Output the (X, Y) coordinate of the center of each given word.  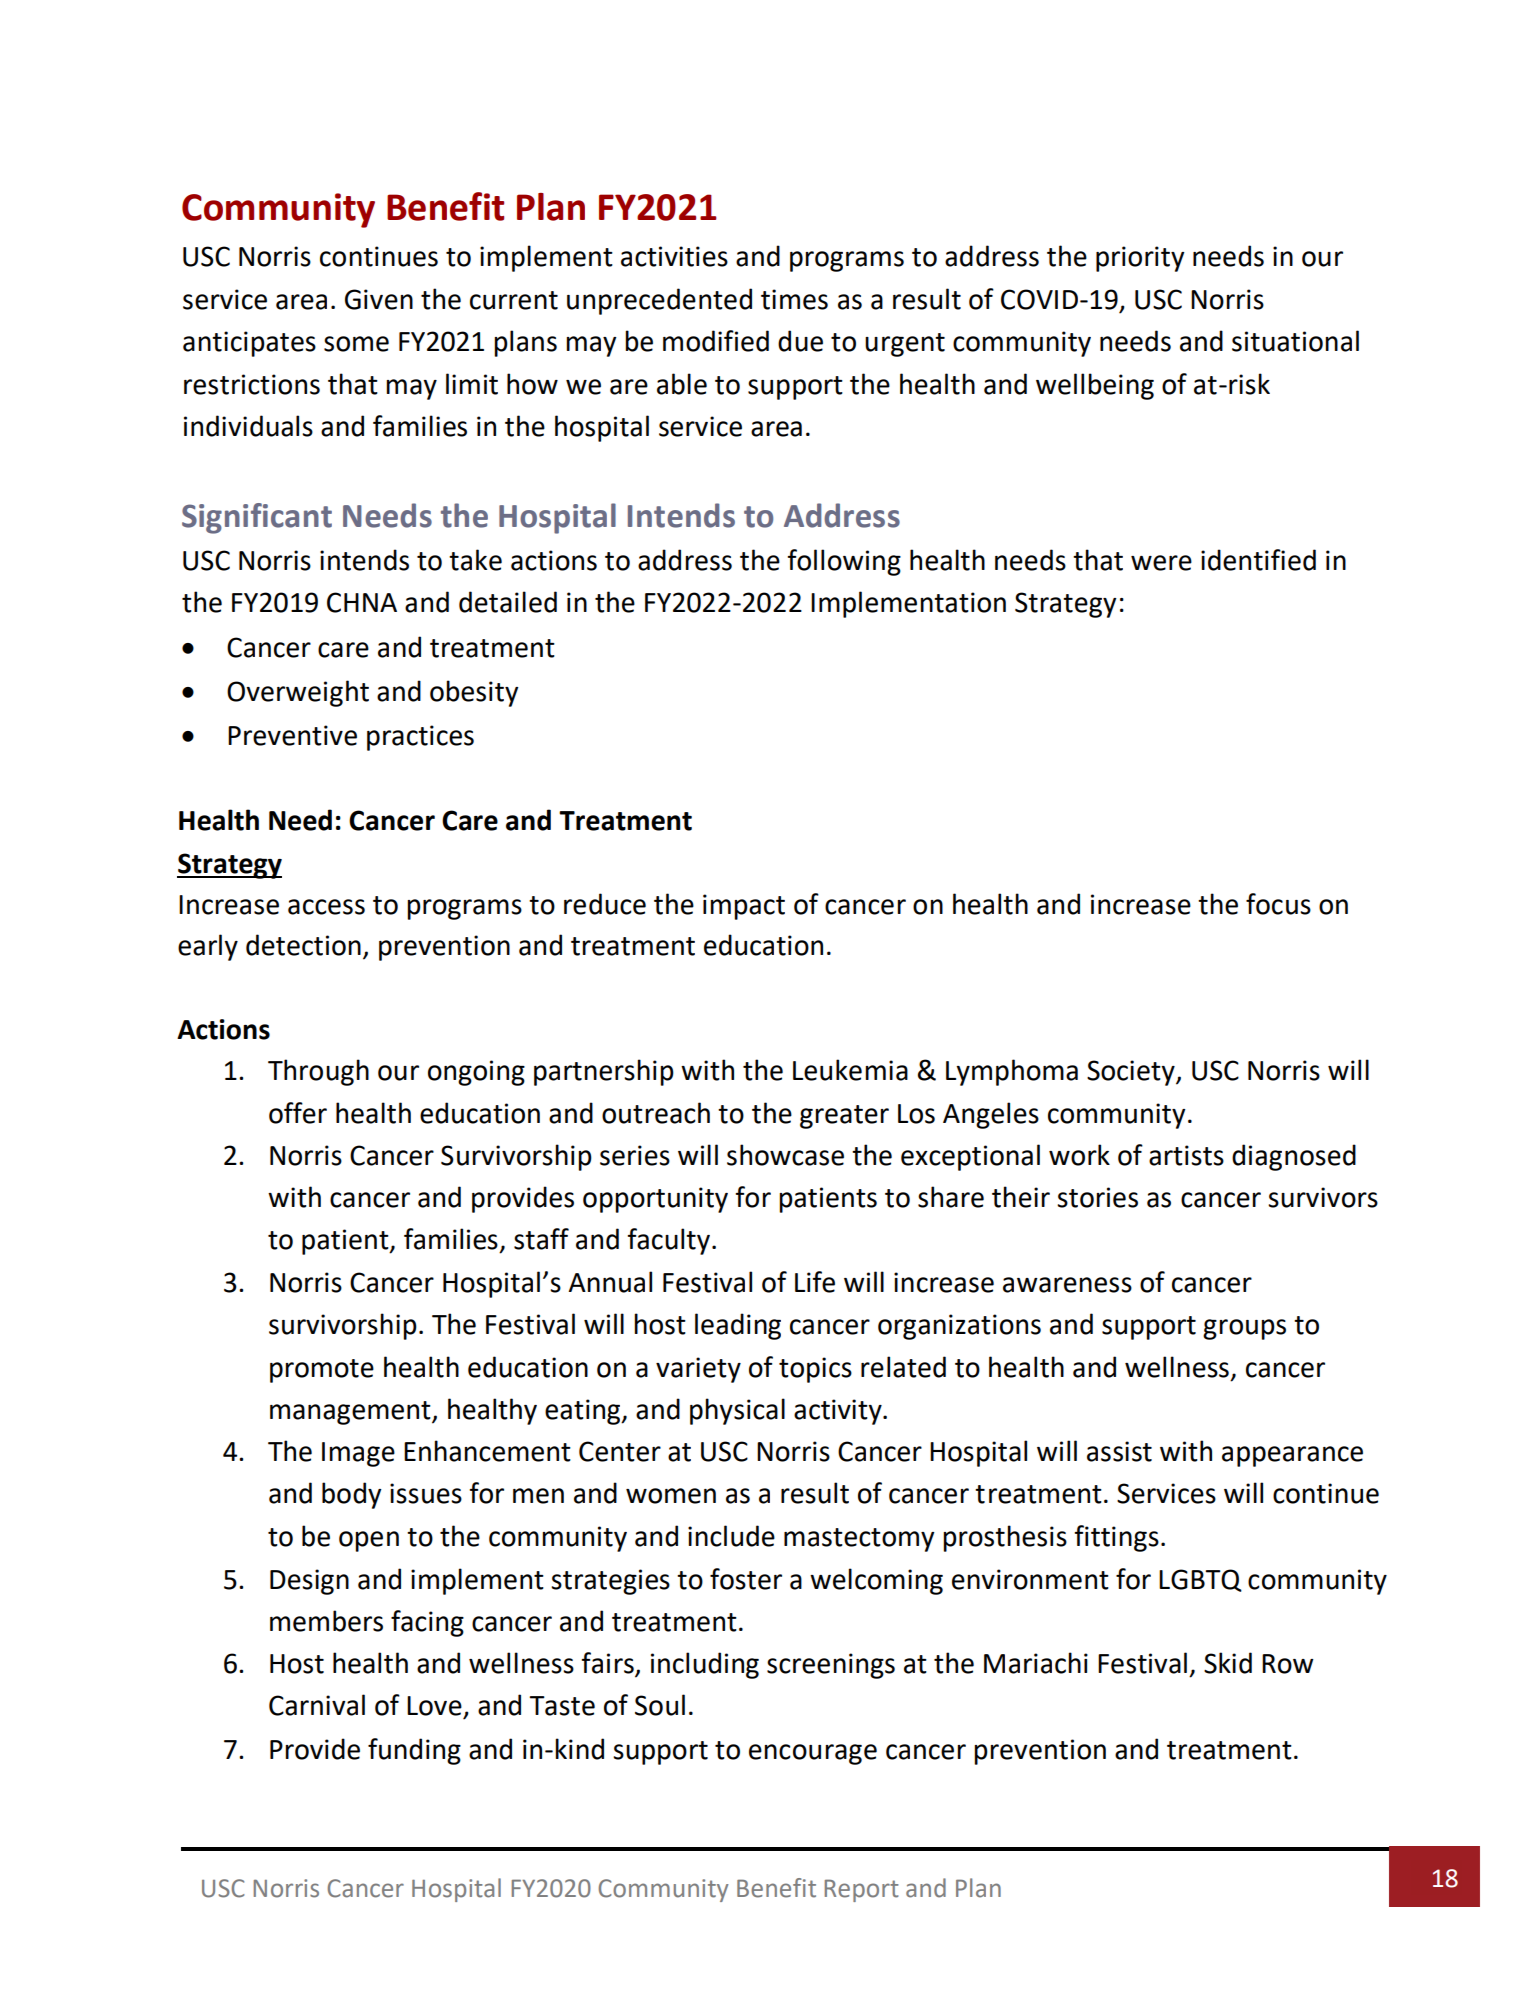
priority (1140, 259)
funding (414, 1751)
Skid (1228, 1663)
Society (1132, 1073)
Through (318, 1072)
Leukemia (850, 1070)
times (794, 299)
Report (862, 1890)
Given (379, 299)
